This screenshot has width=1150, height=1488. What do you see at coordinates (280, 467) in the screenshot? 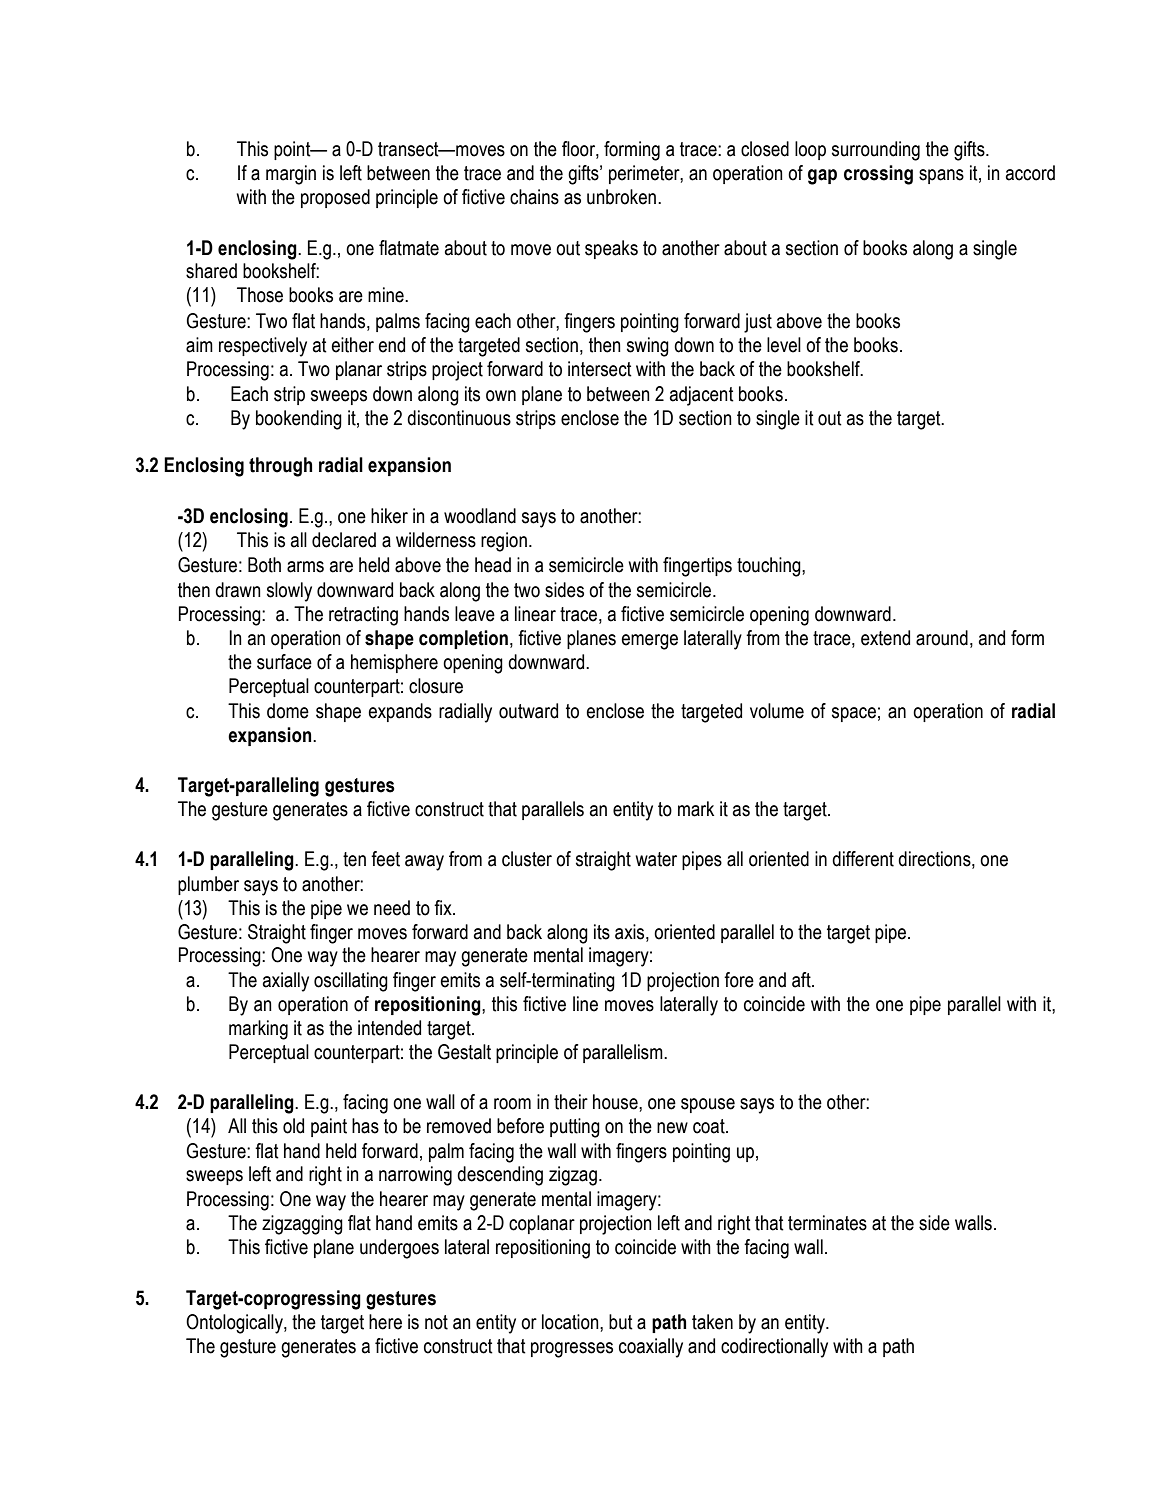
I see `through` at bounding box center [280, 467].
